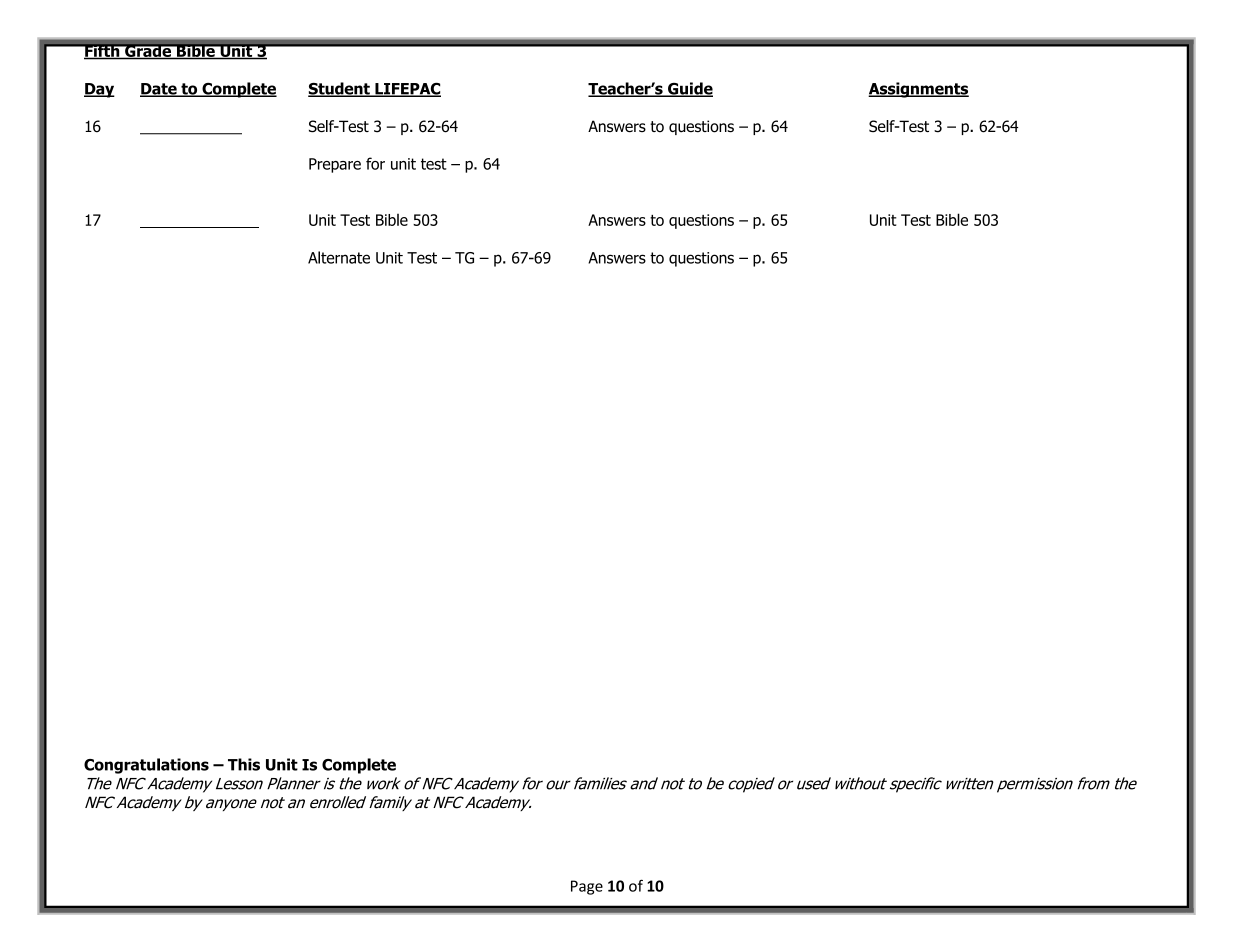  I want to click on This, so click(244, 764).
